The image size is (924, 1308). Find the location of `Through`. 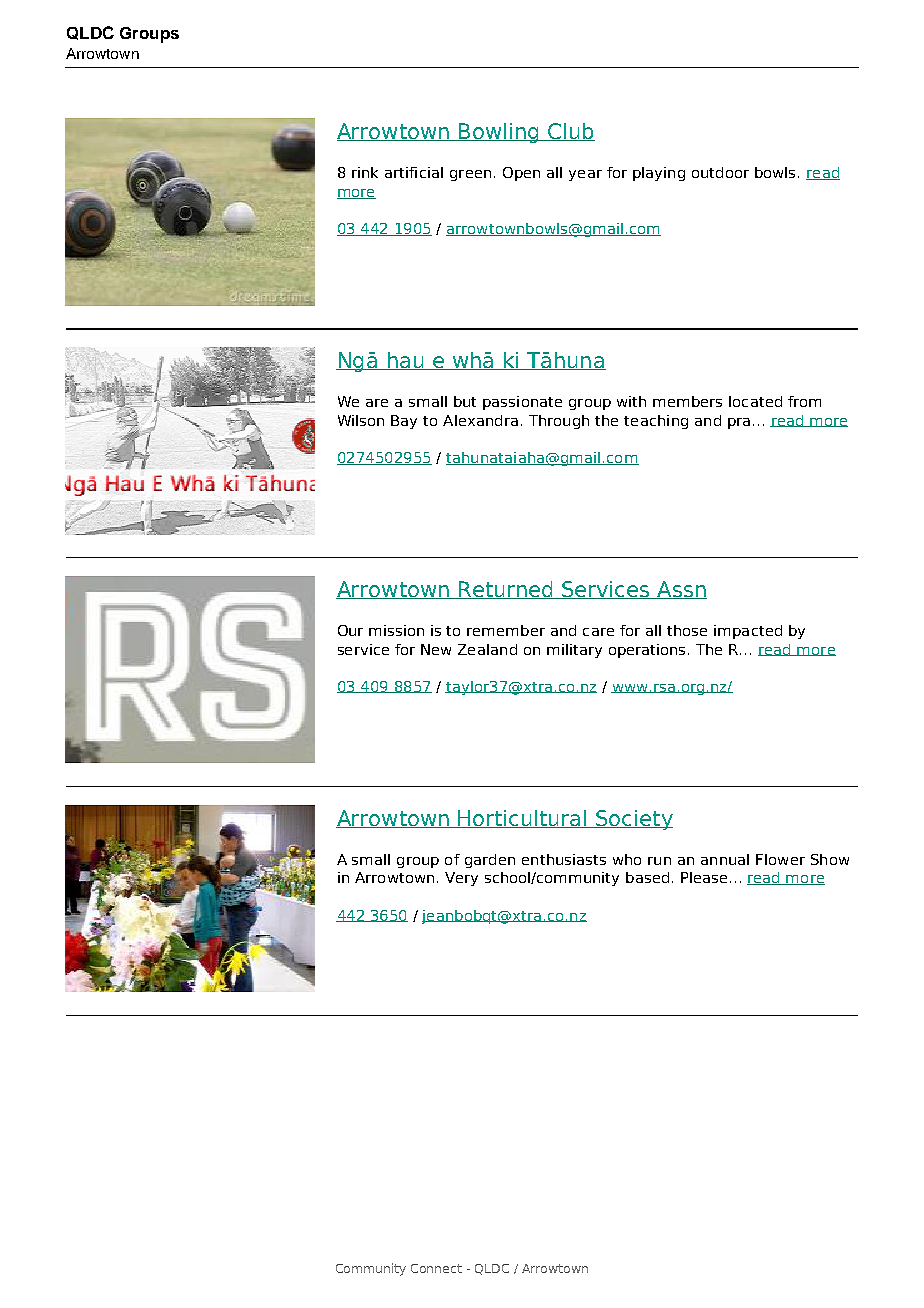

Through is located at coordinates (559, 422).
